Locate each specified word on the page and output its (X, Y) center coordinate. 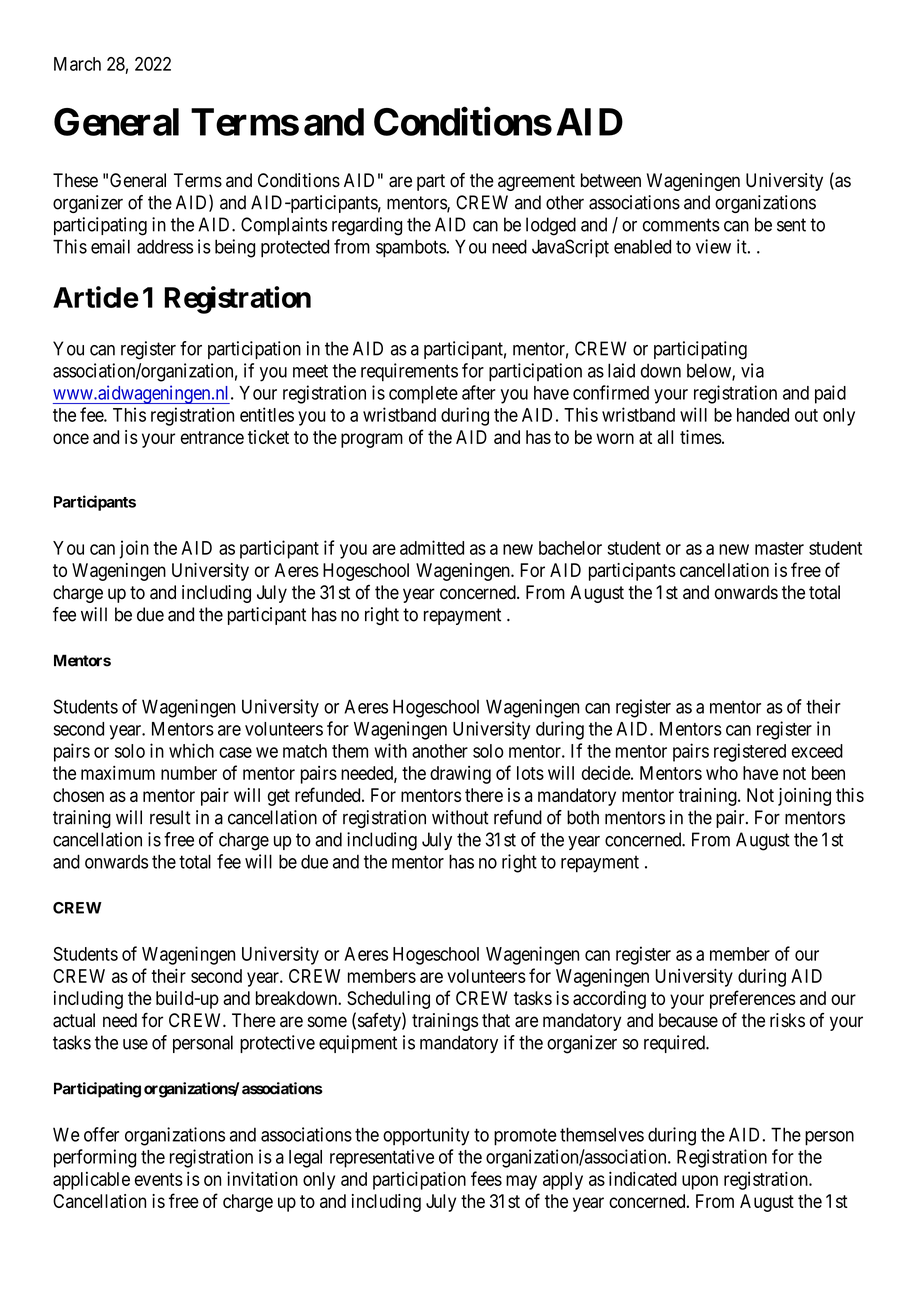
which (191, 750)
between (611, 180)
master (779, 548)
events (159, 1179)
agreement (536, 182)
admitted (432, 547)
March (77, 64)
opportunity (426, 1136)
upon (700, 1182)
